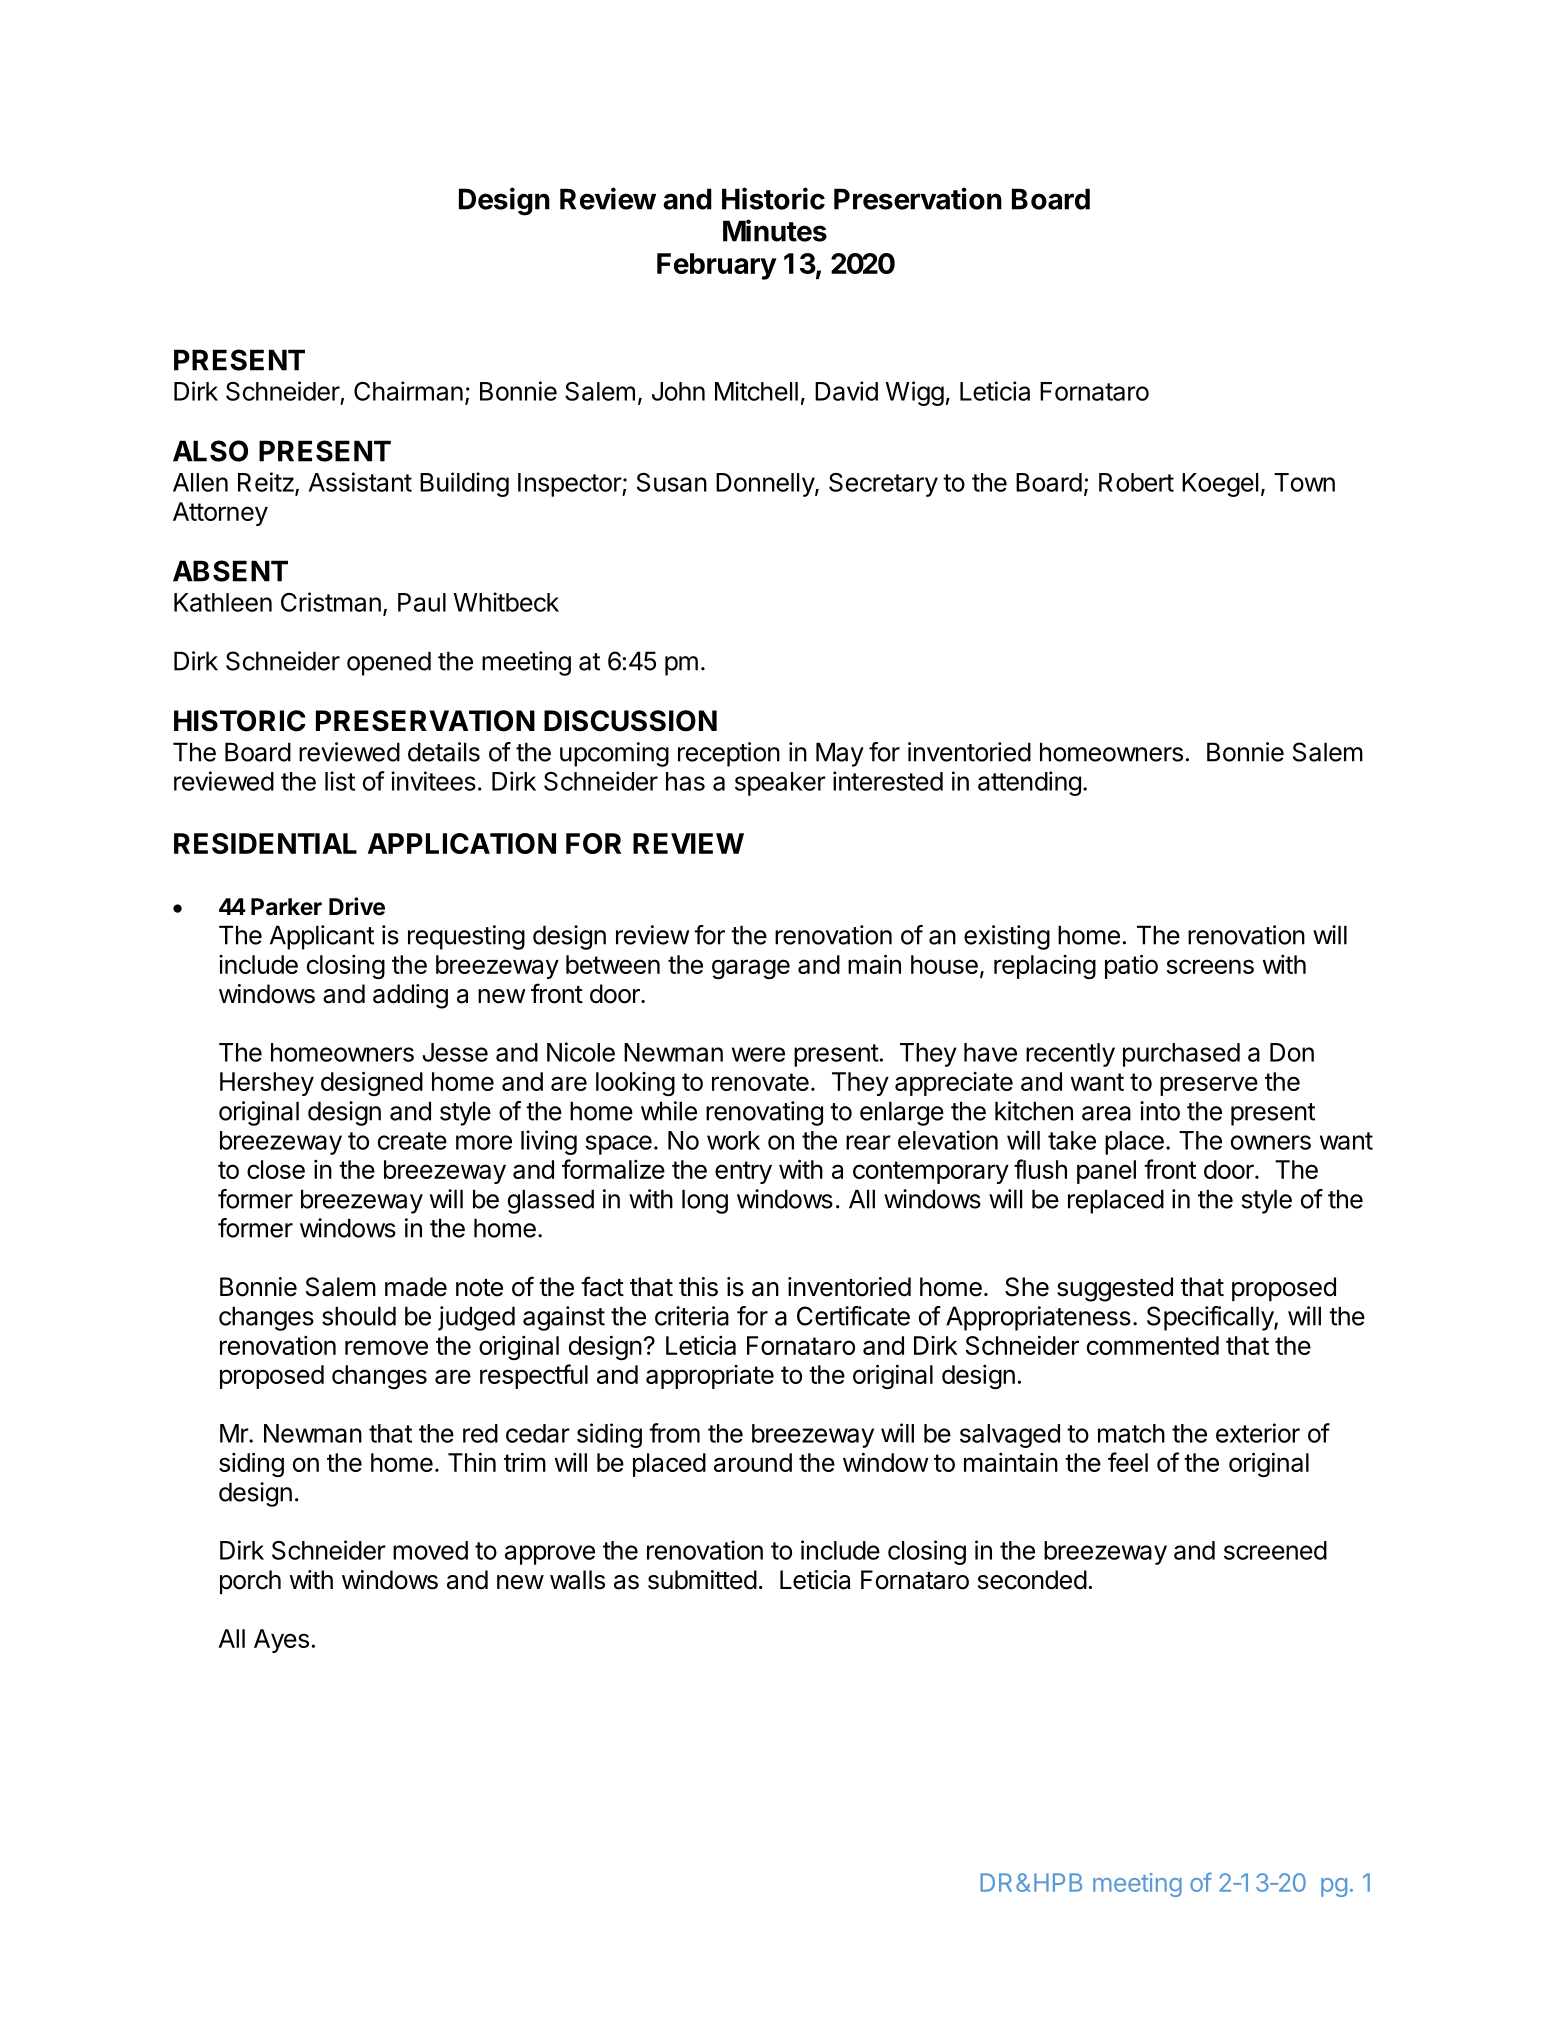 Image resolution: width=1559 pixels, height=2018 pixels. Describe the element at coordinates (267, 1084) in the screenshot. I see `Hershey` at that location.
